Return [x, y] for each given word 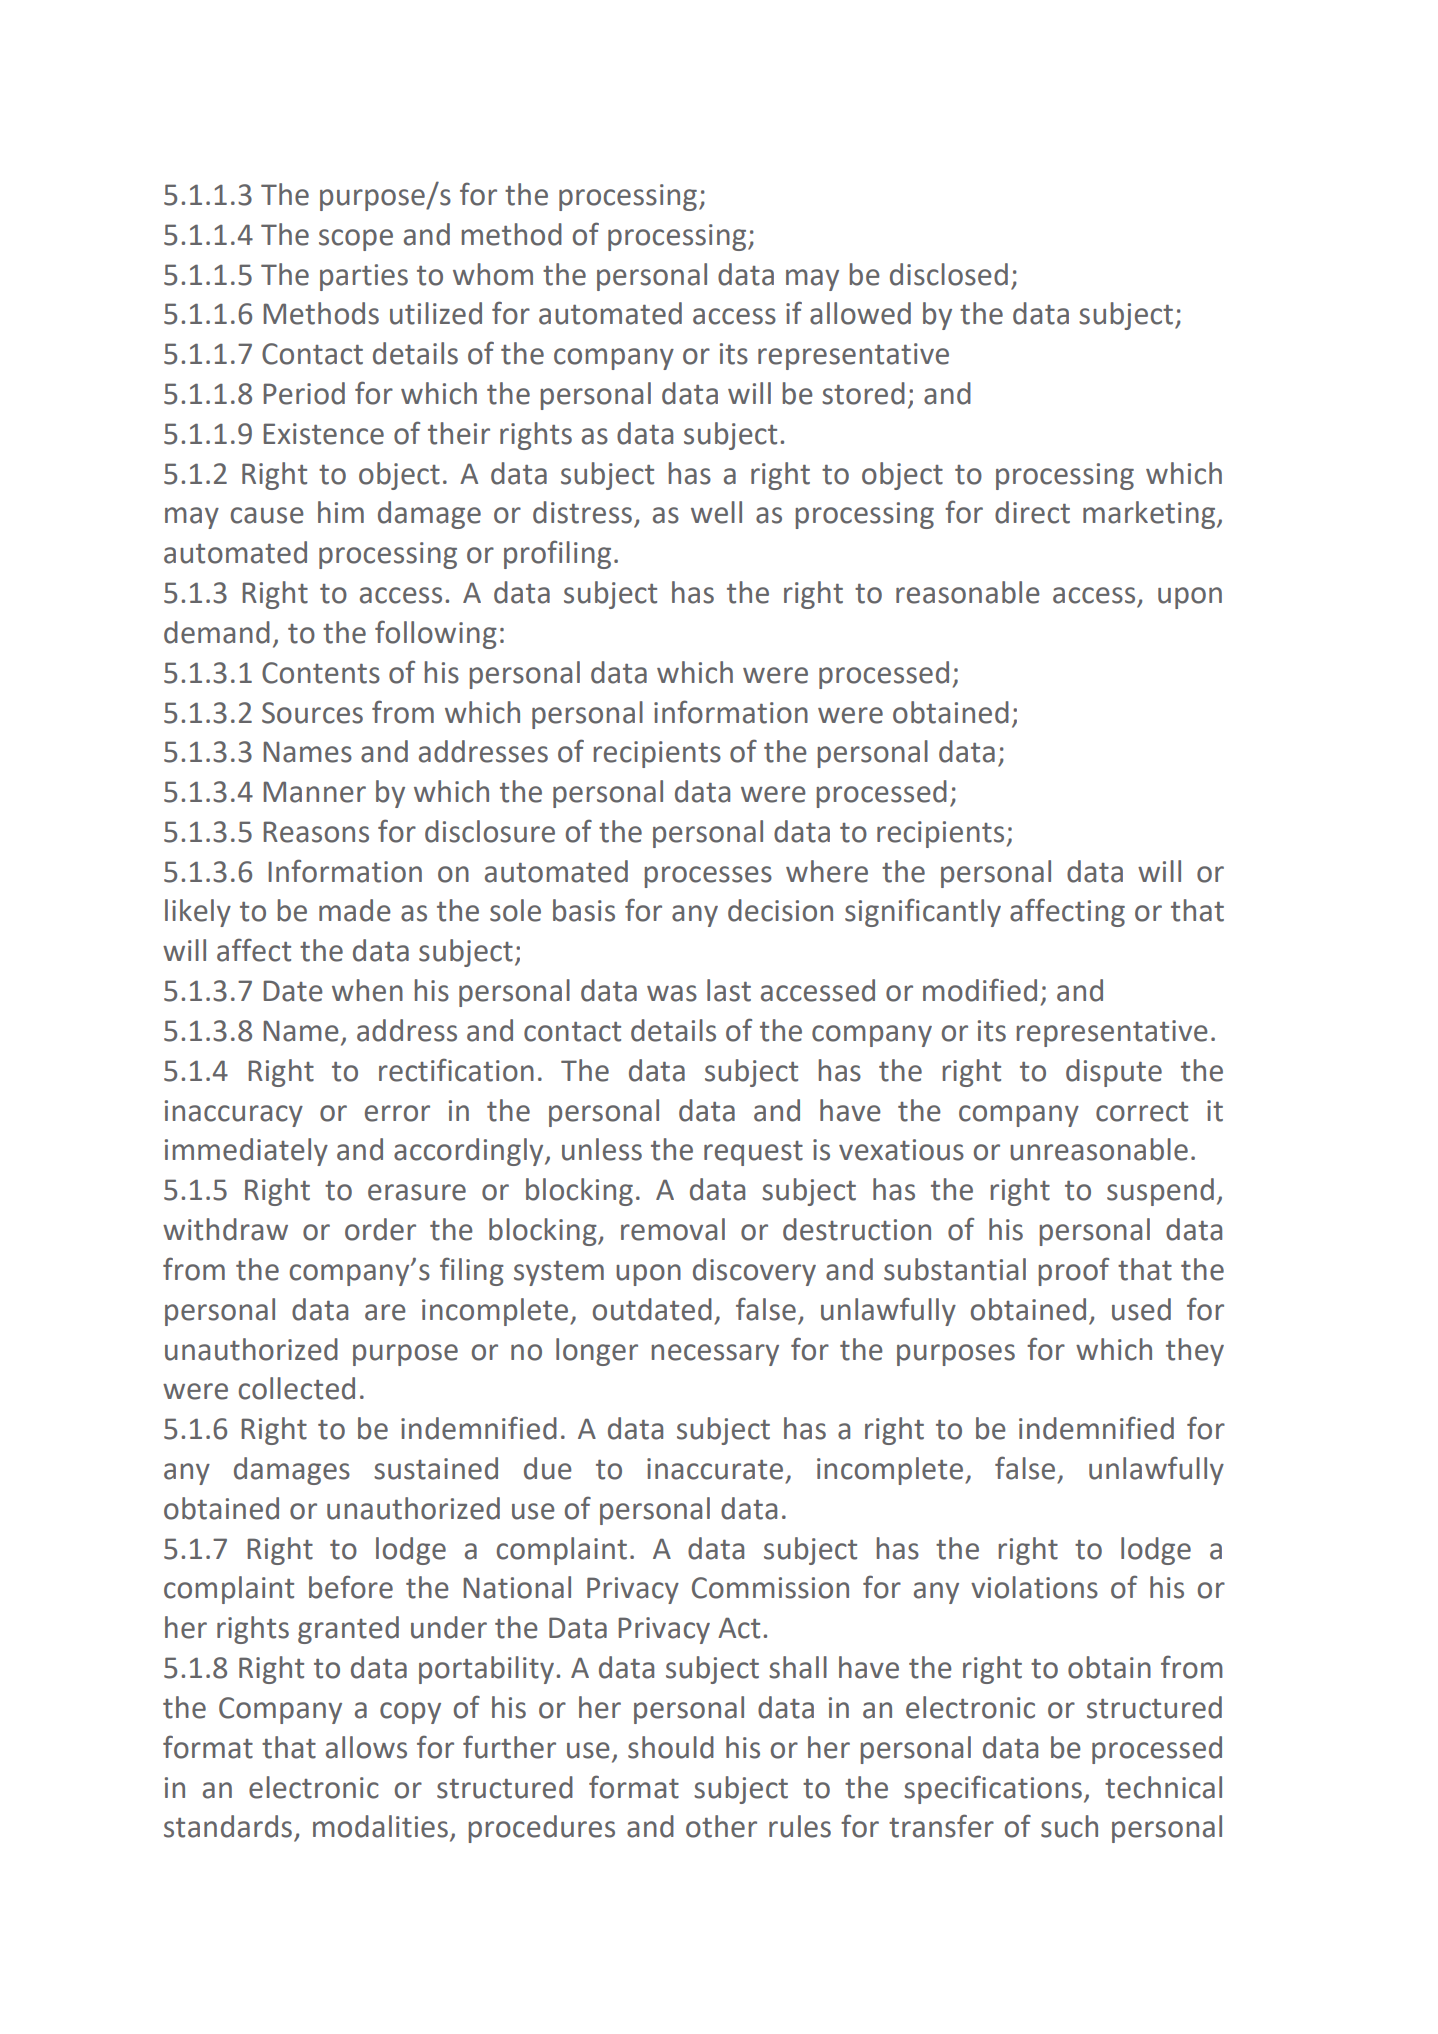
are [385, 1312]
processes [708, 877]
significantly [923, 912]
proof [1074, 1271]
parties [364, 277]
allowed [860, 313]
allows [366, 1747]
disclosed [949, 274]
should [671, 1747]
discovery [754, 1272]
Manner [314, 792]
